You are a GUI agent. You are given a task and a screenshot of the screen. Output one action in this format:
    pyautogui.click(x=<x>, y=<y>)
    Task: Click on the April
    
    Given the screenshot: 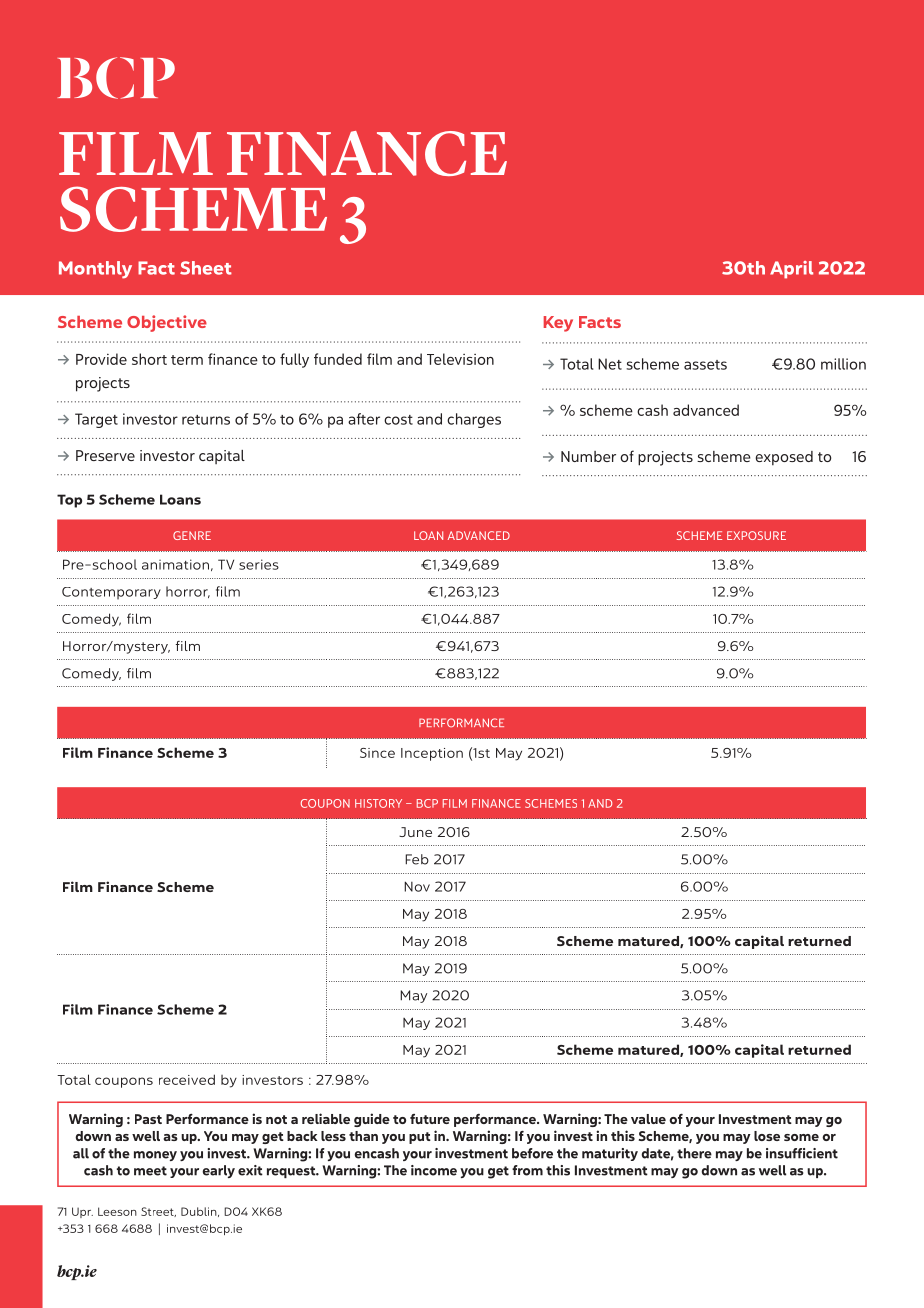 What is the action you would take?
    pyautogui.click(x=791, y=270)
